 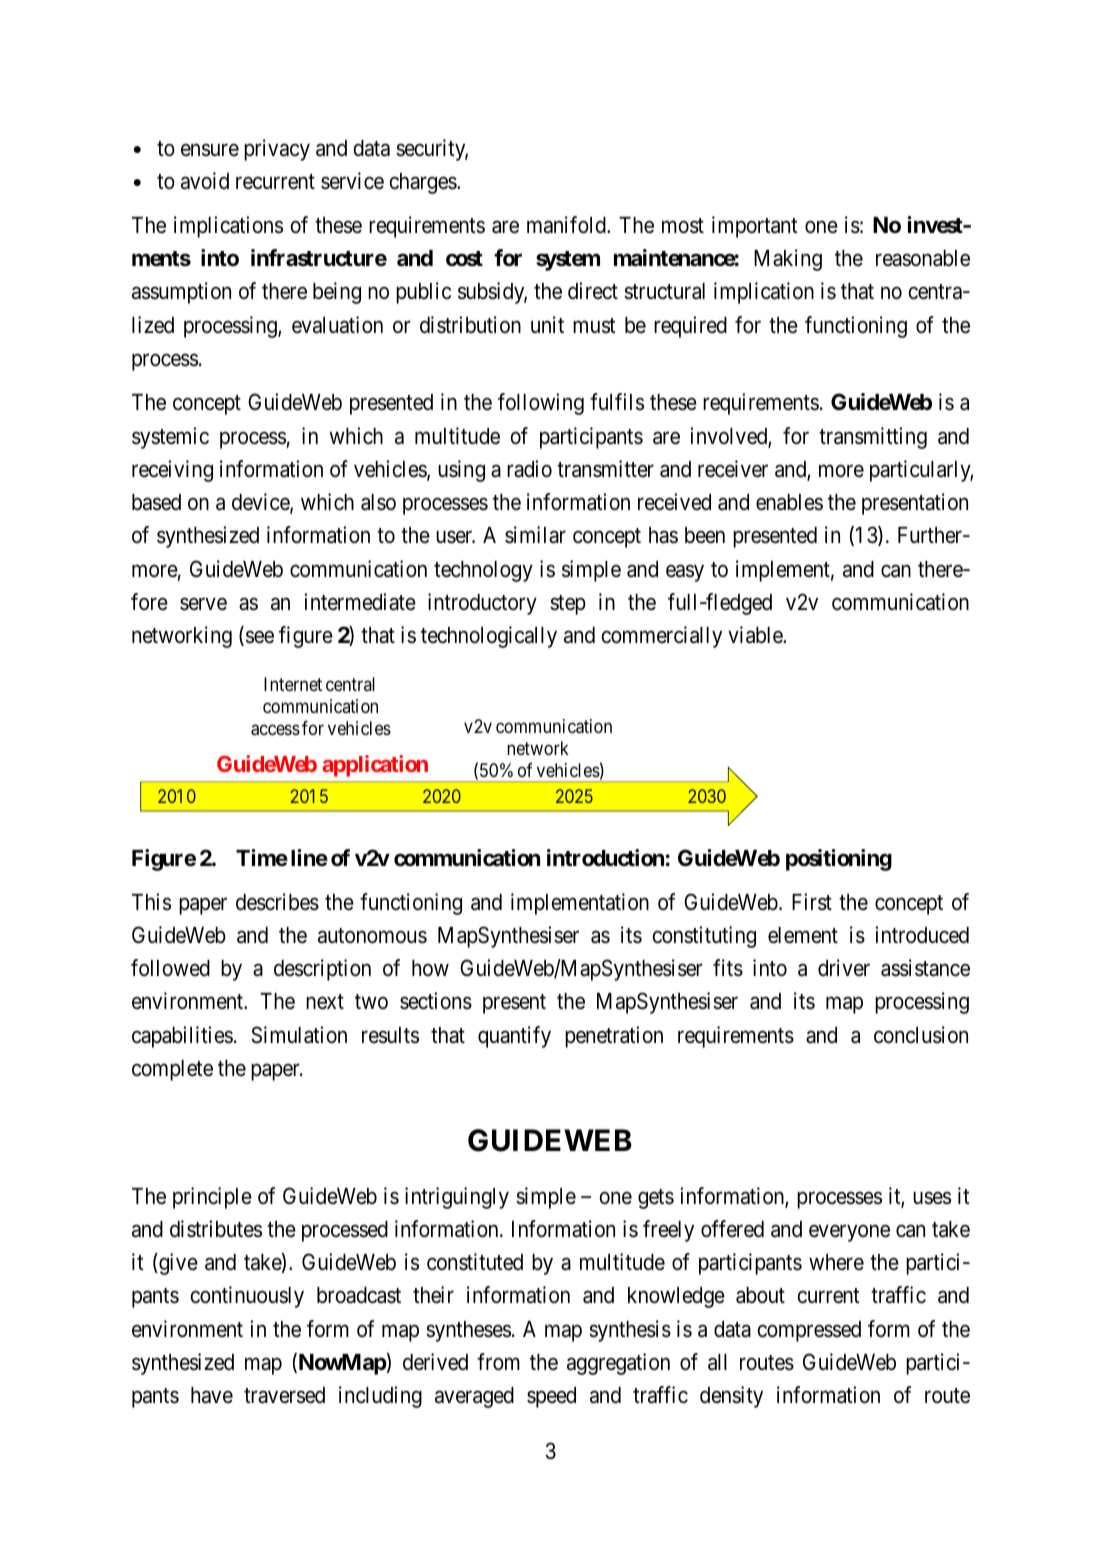 What do you see at coordinates (170, 968) in the image?
I see `followed` at bounding box center [170, 968].
